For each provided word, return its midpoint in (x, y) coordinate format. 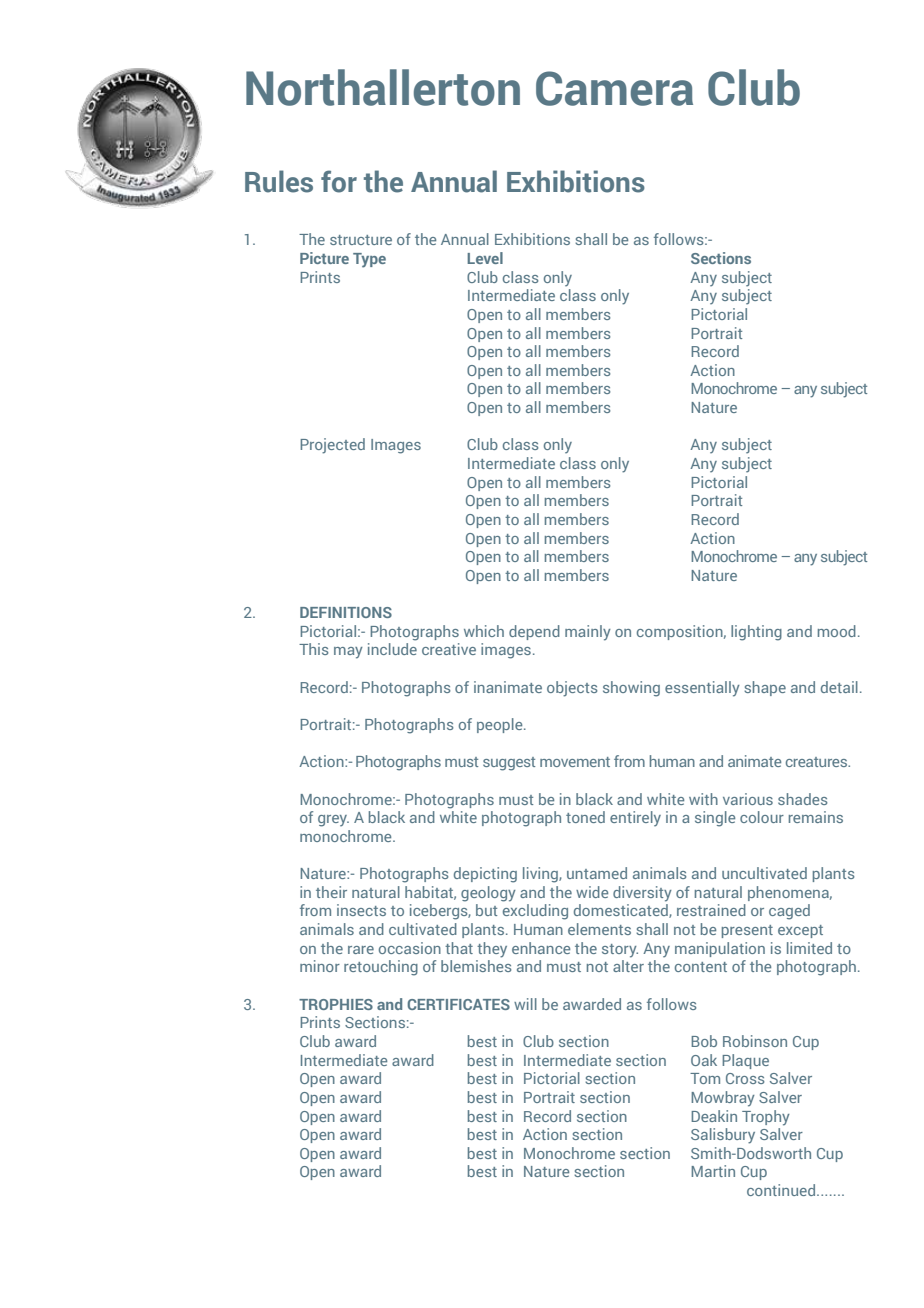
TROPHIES (336, 1004)
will (525, 1004)
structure (361, 240)
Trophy (766, 1118)
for (339, 181)
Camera (614, 88)
